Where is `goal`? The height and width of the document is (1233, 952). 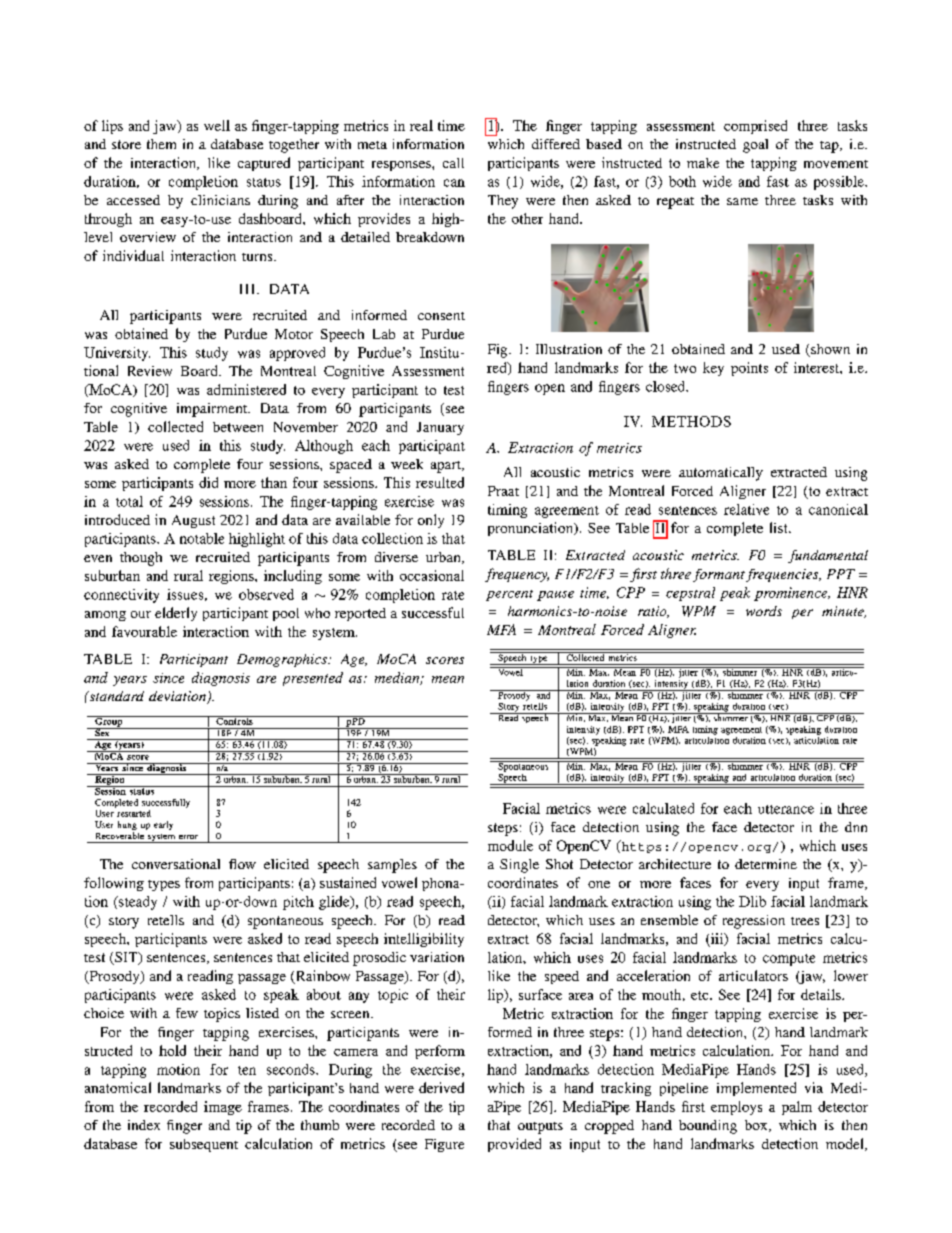
goal is located at coordinates (755, 146).
